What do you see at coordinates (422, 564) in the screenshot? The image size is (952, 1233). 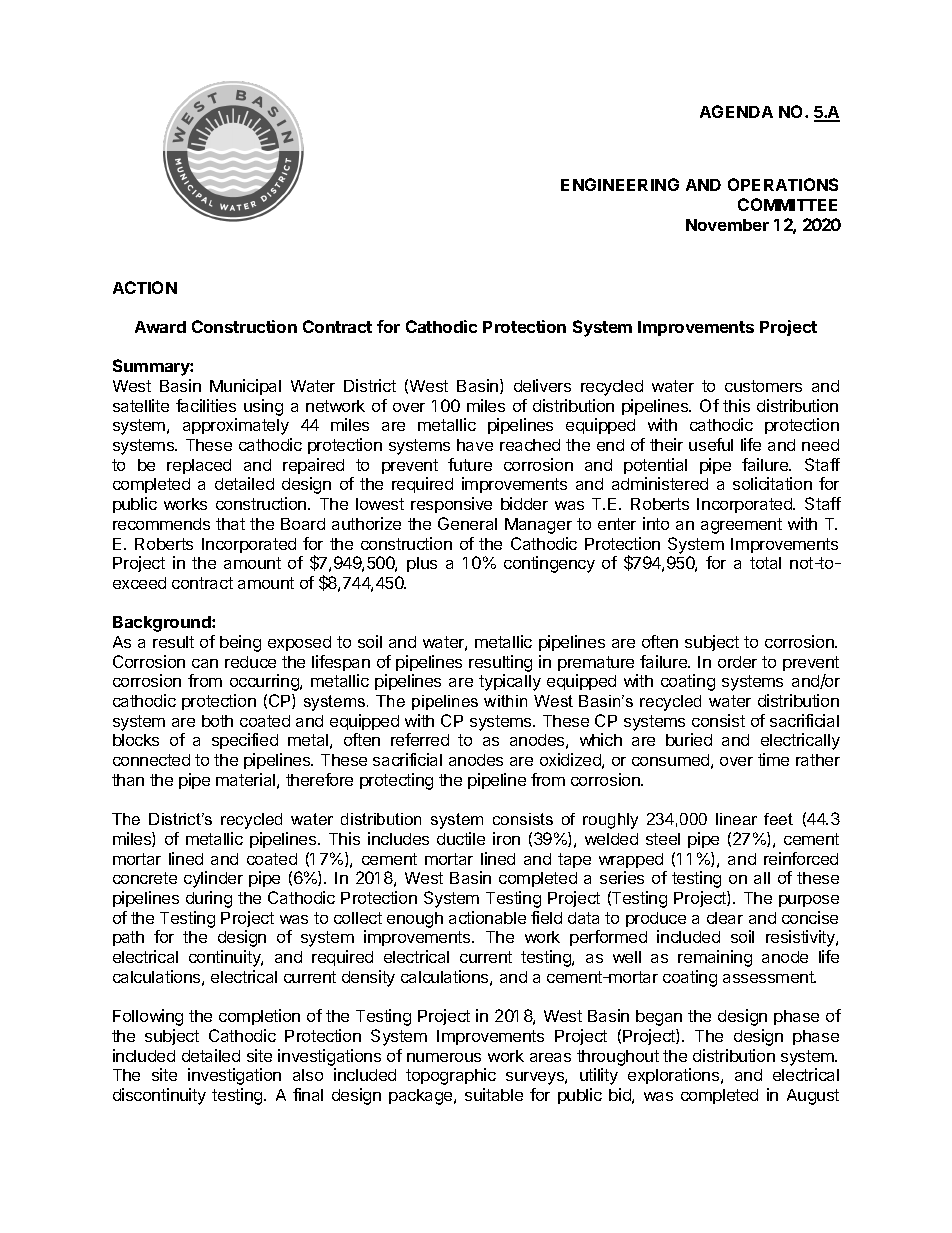 I see `plus` at bounding box center [422, 564].
